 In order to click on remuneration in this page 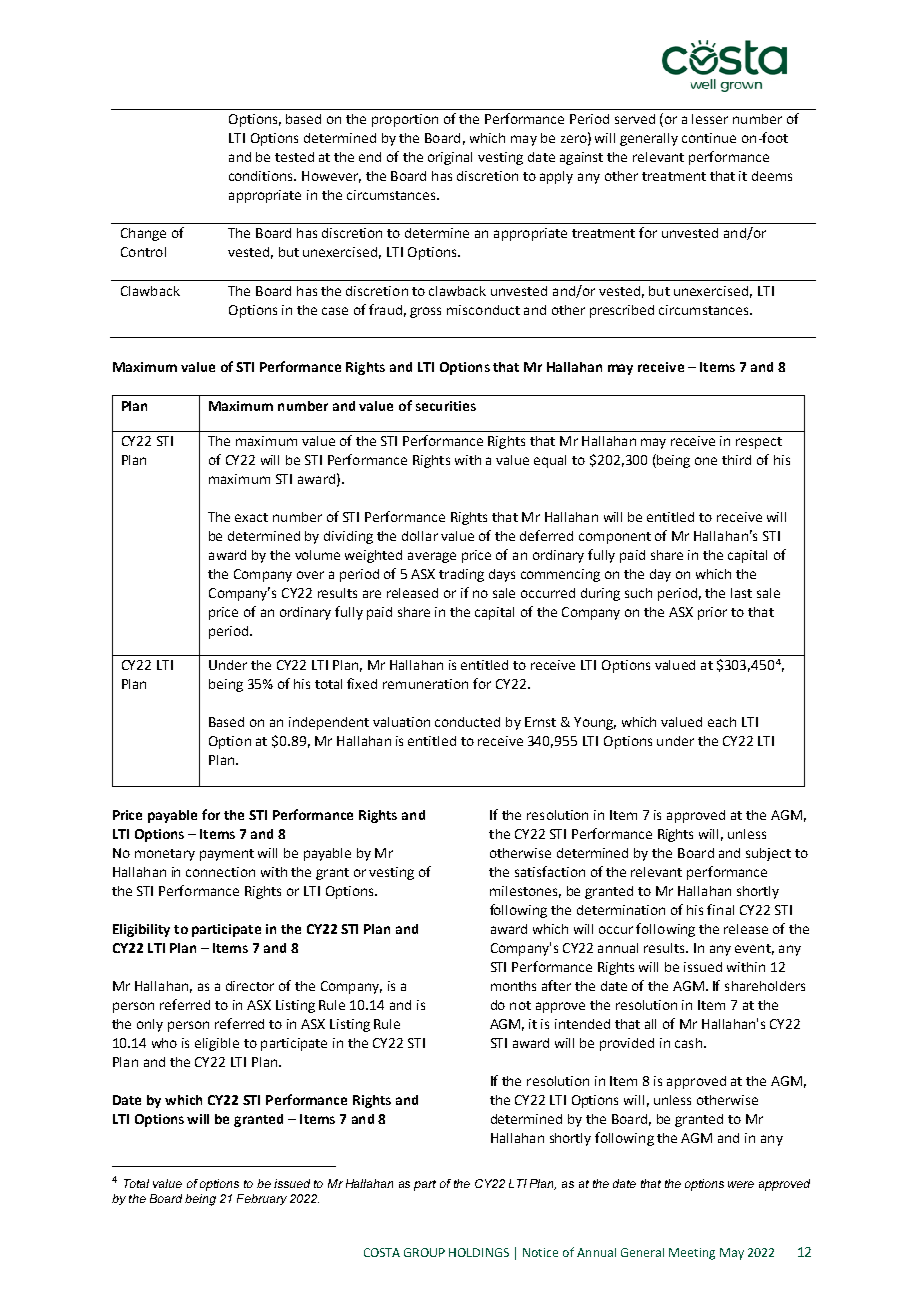, I will do `click(425, 684)`.
